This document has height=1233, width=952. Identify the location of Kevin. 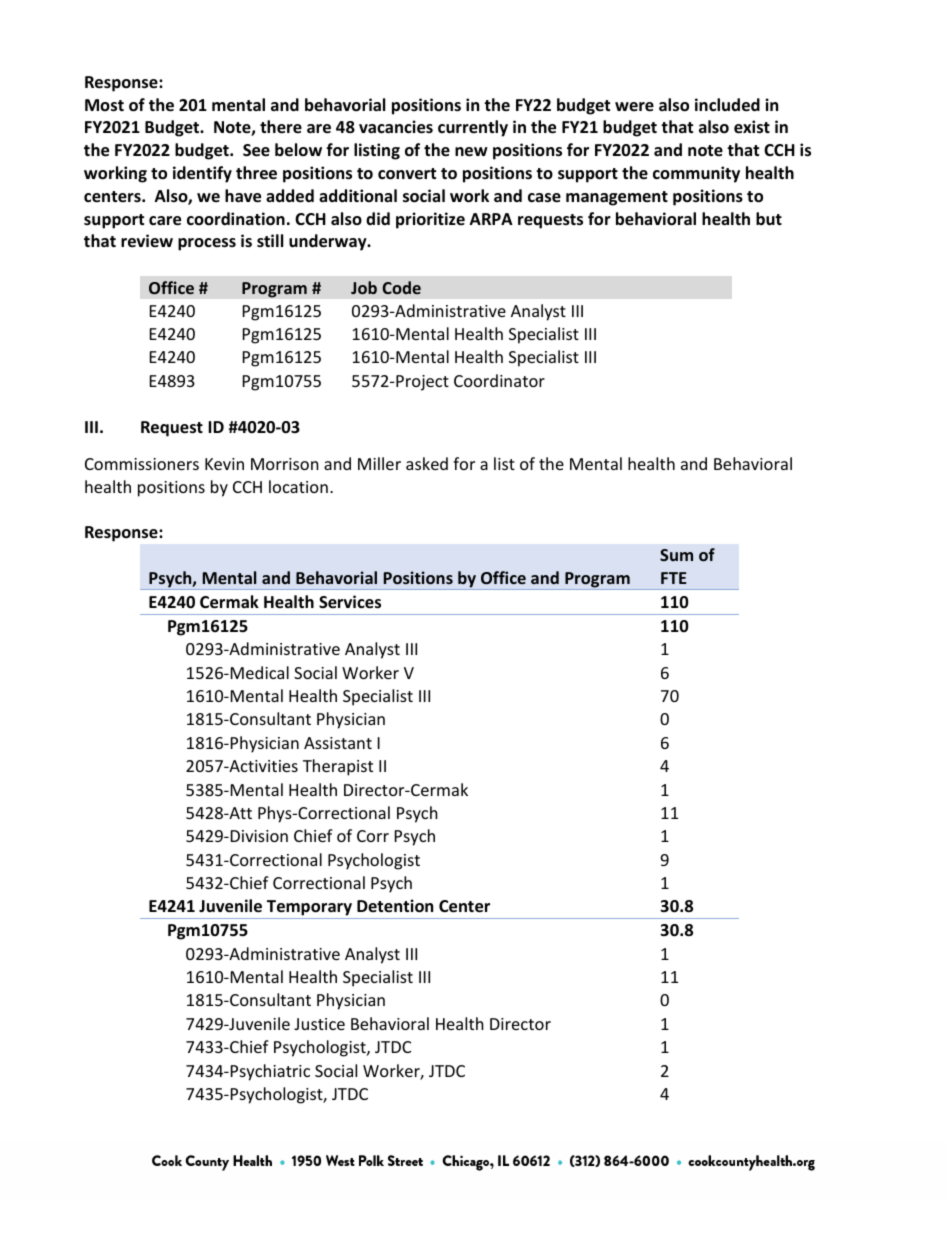
(224, 464).
